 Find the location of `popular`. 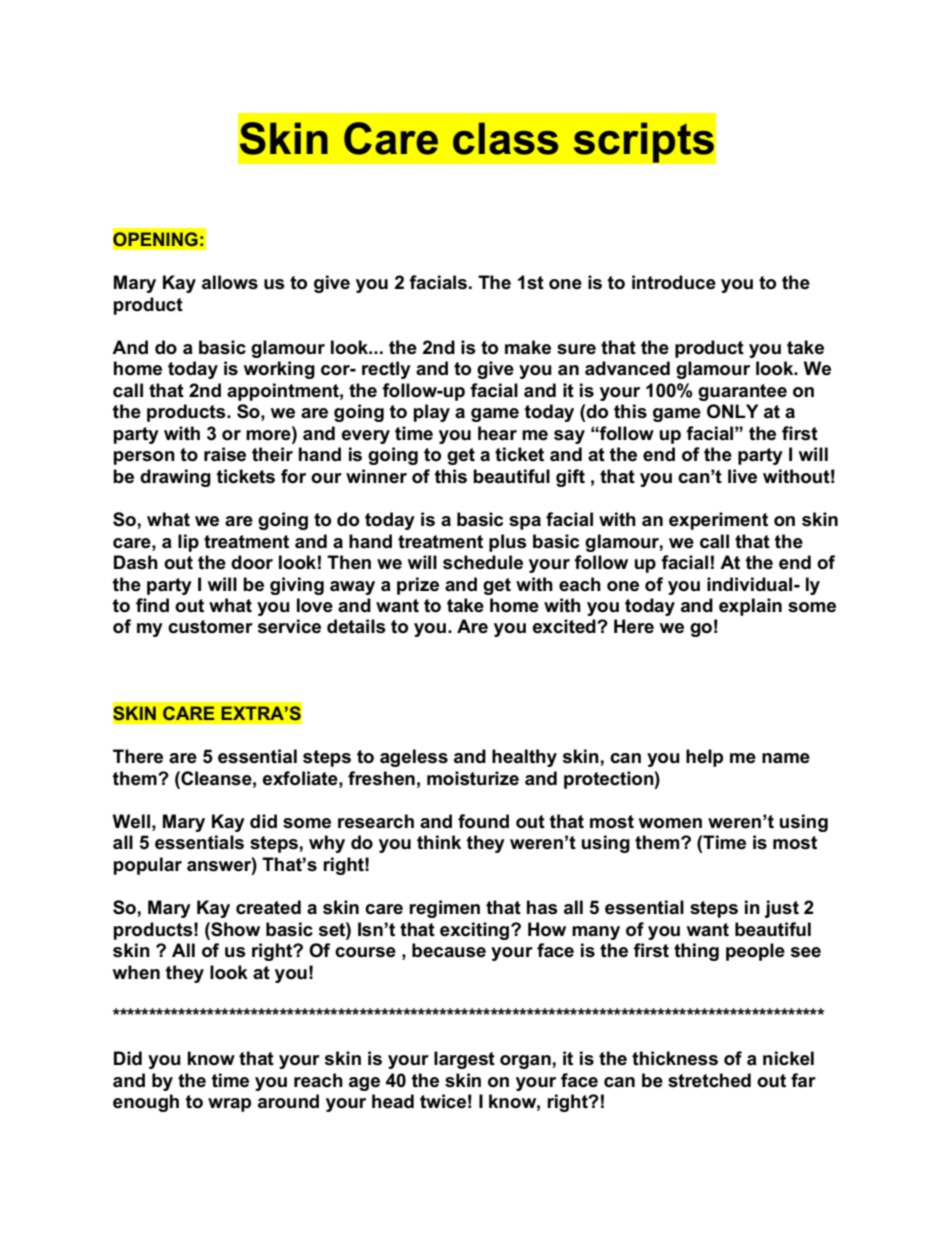

popular is located at coordinates (147, 866).
